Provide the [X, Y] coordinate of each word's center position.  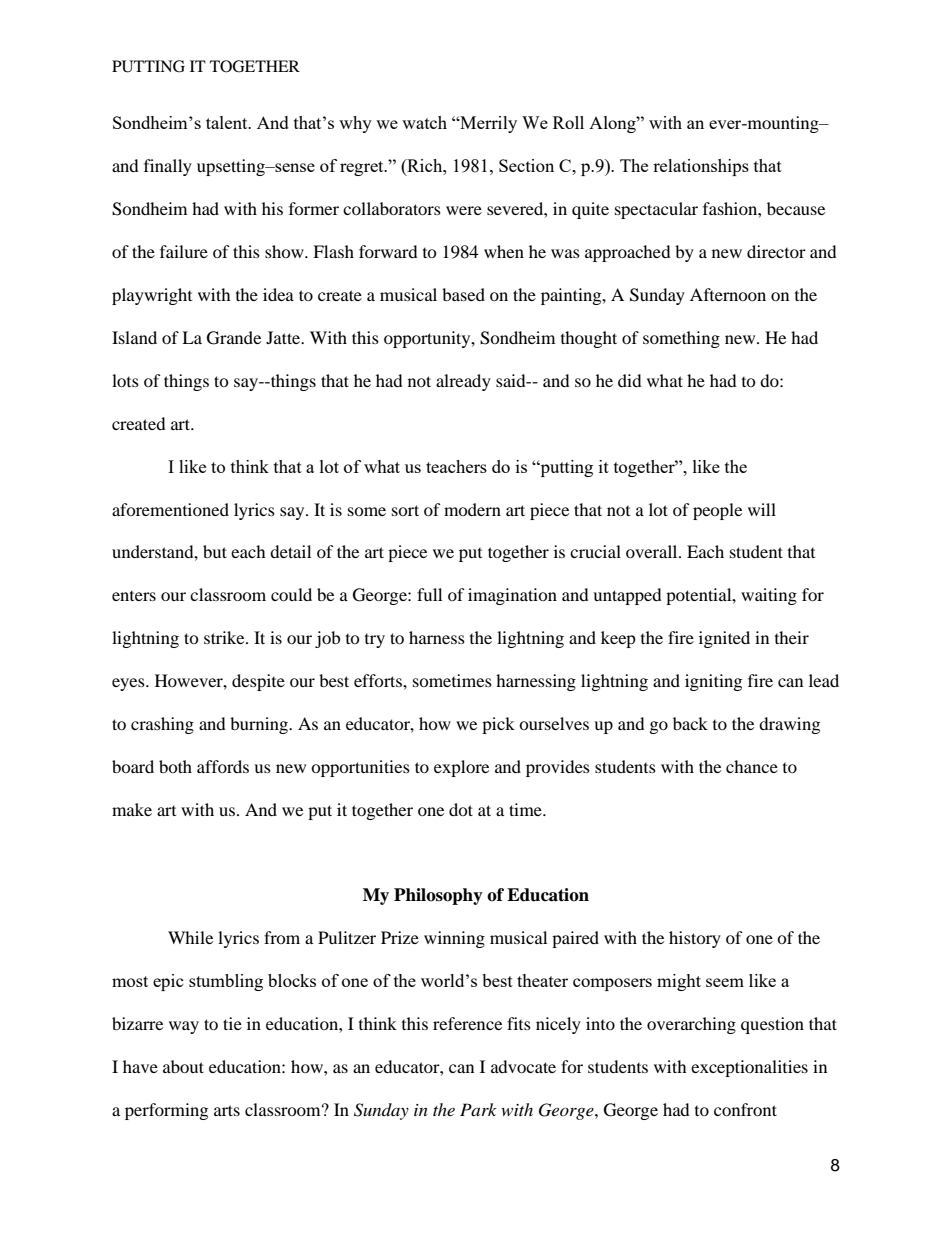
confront [745, 1109]
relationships [701, 167]
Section [526, 165]
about [183, 1066]
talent [228, 122]
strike [225, 637]
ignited [724, 639]
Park [478, 1109]
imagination [512, 596]
